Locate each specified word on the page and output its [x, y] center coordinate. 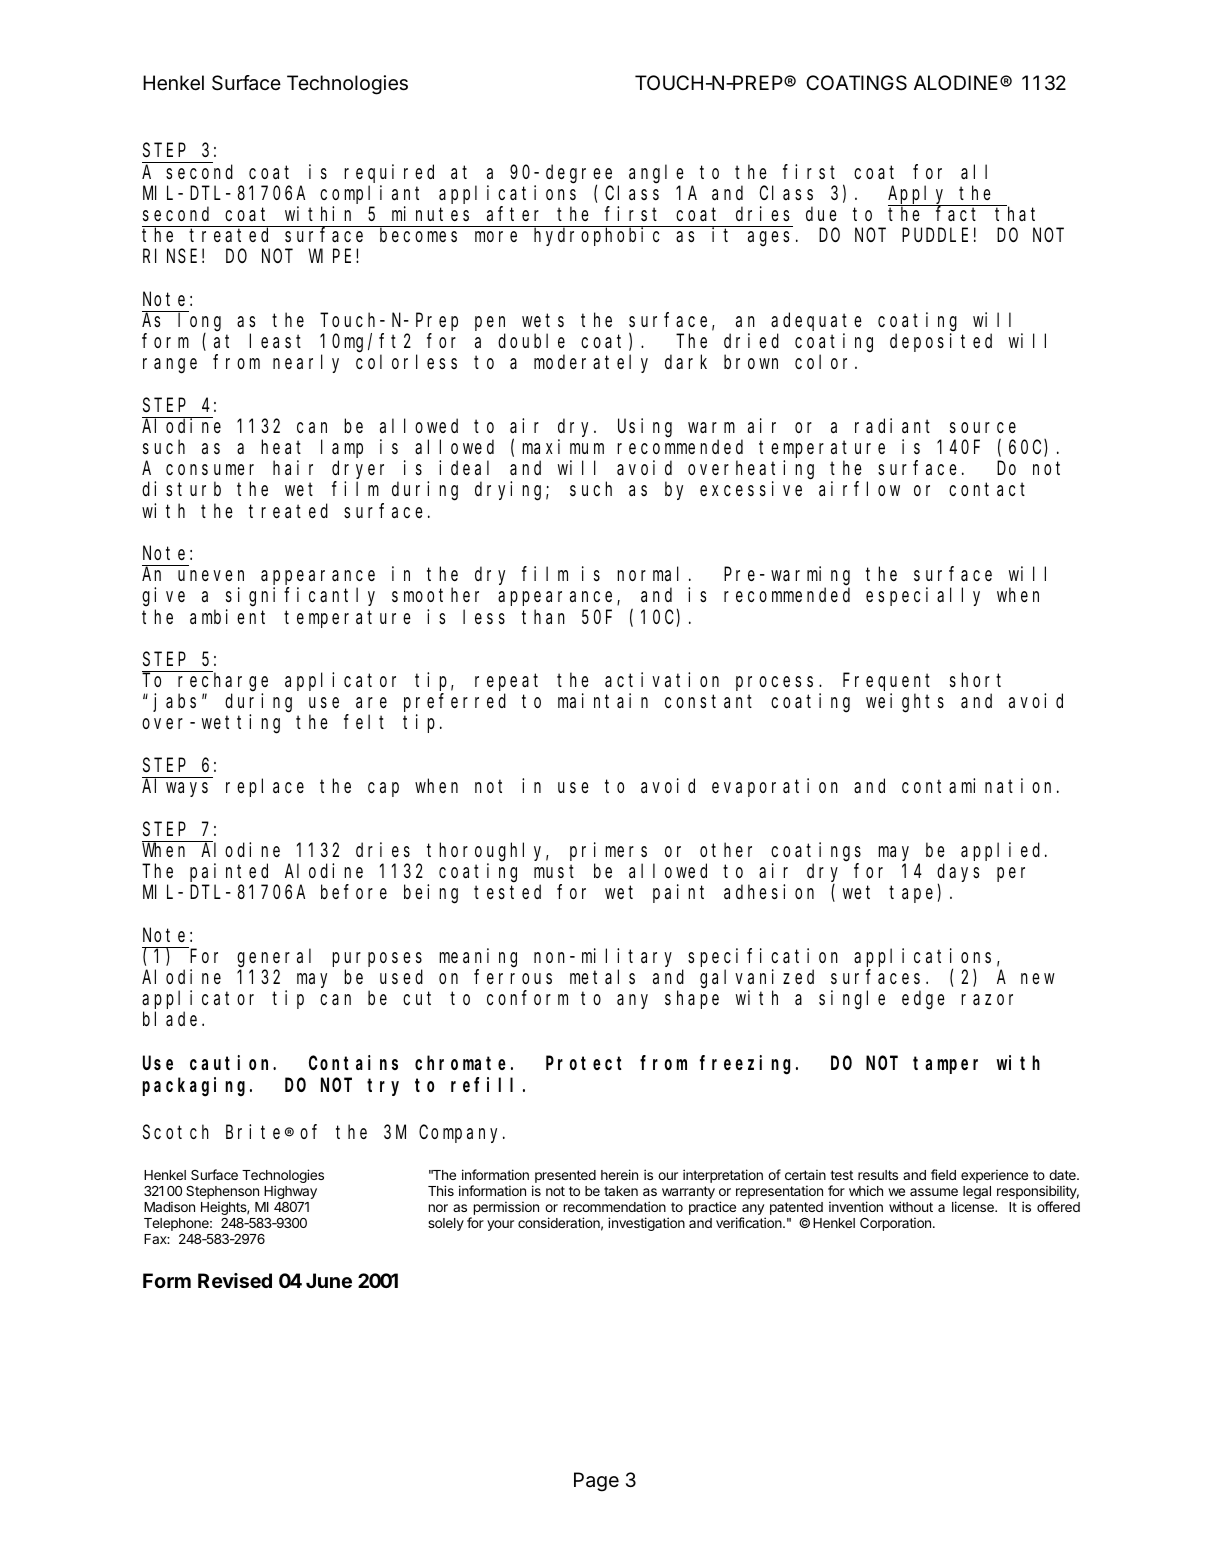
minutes [430, 213]
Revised [235, 1280]
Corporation [895, 1224]
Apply [919, 195]
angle [656, 174]
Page [596, 1482]
